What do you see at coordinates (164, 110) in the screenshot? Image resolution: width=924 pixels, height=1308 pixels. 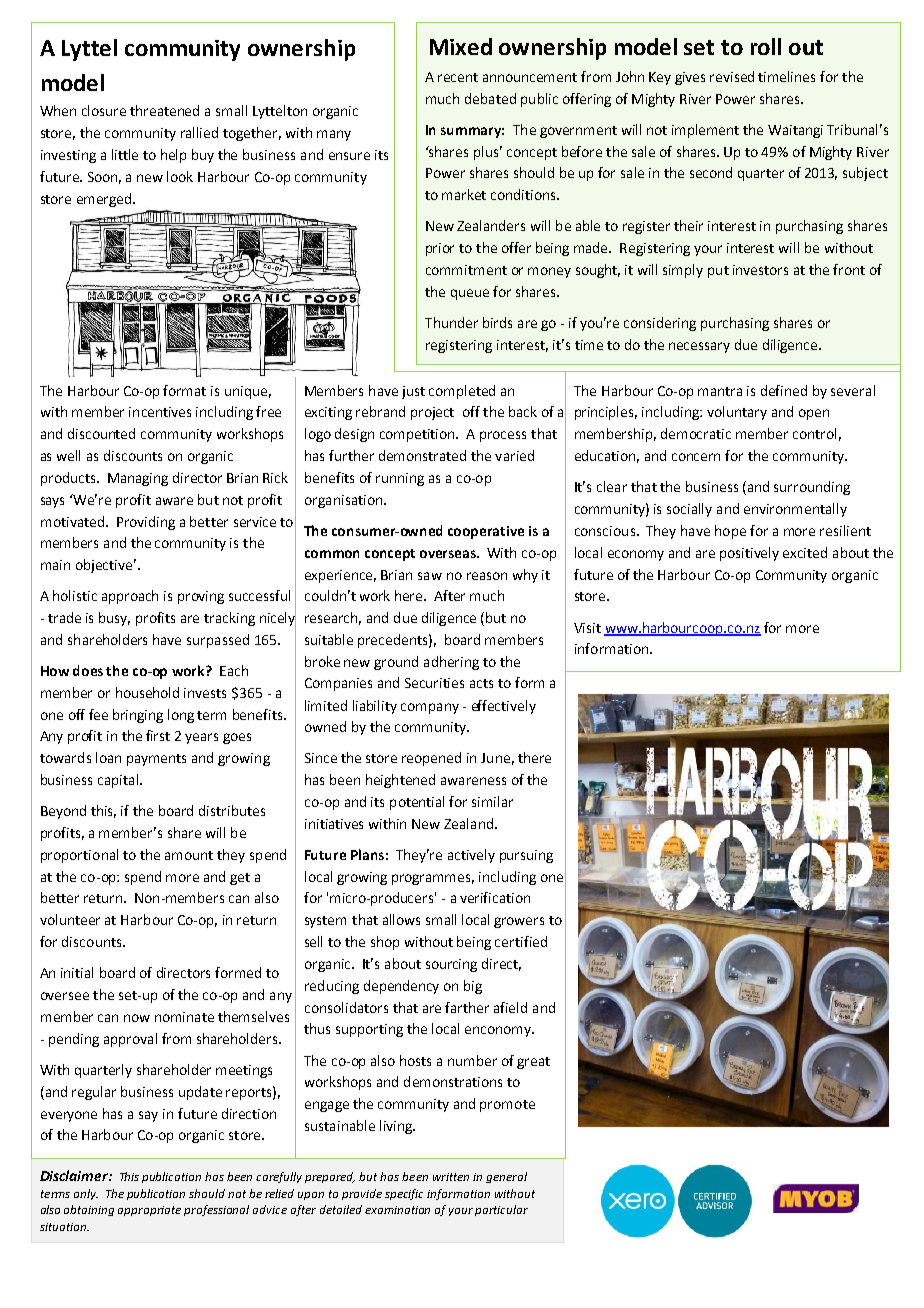 I see `threatened` at bounding box center [164, 110].
